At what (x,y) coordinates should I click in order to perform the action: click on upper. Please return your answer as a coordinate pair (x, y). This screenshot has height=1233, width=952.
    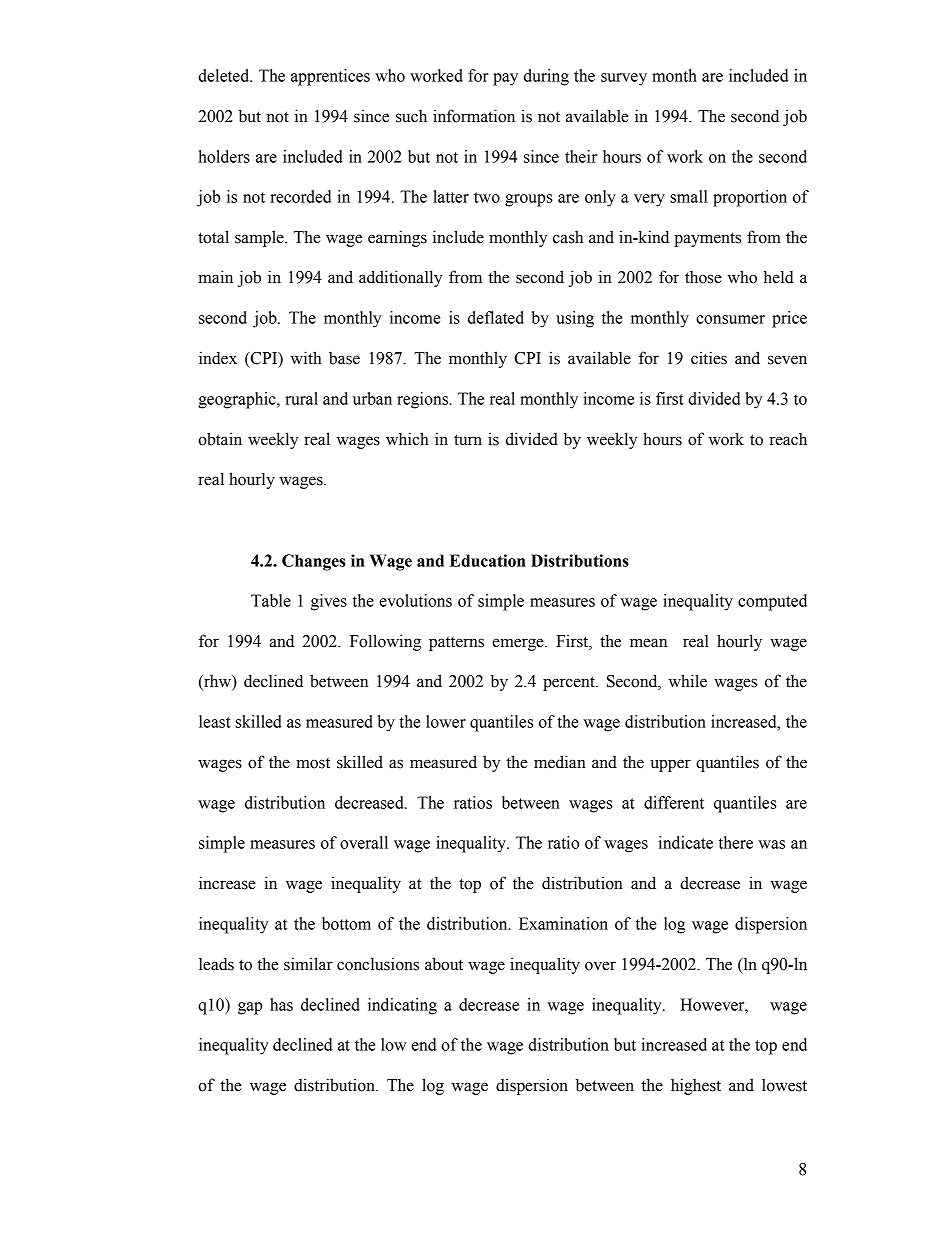
    Looking at the image, I should click on (670, 765).
